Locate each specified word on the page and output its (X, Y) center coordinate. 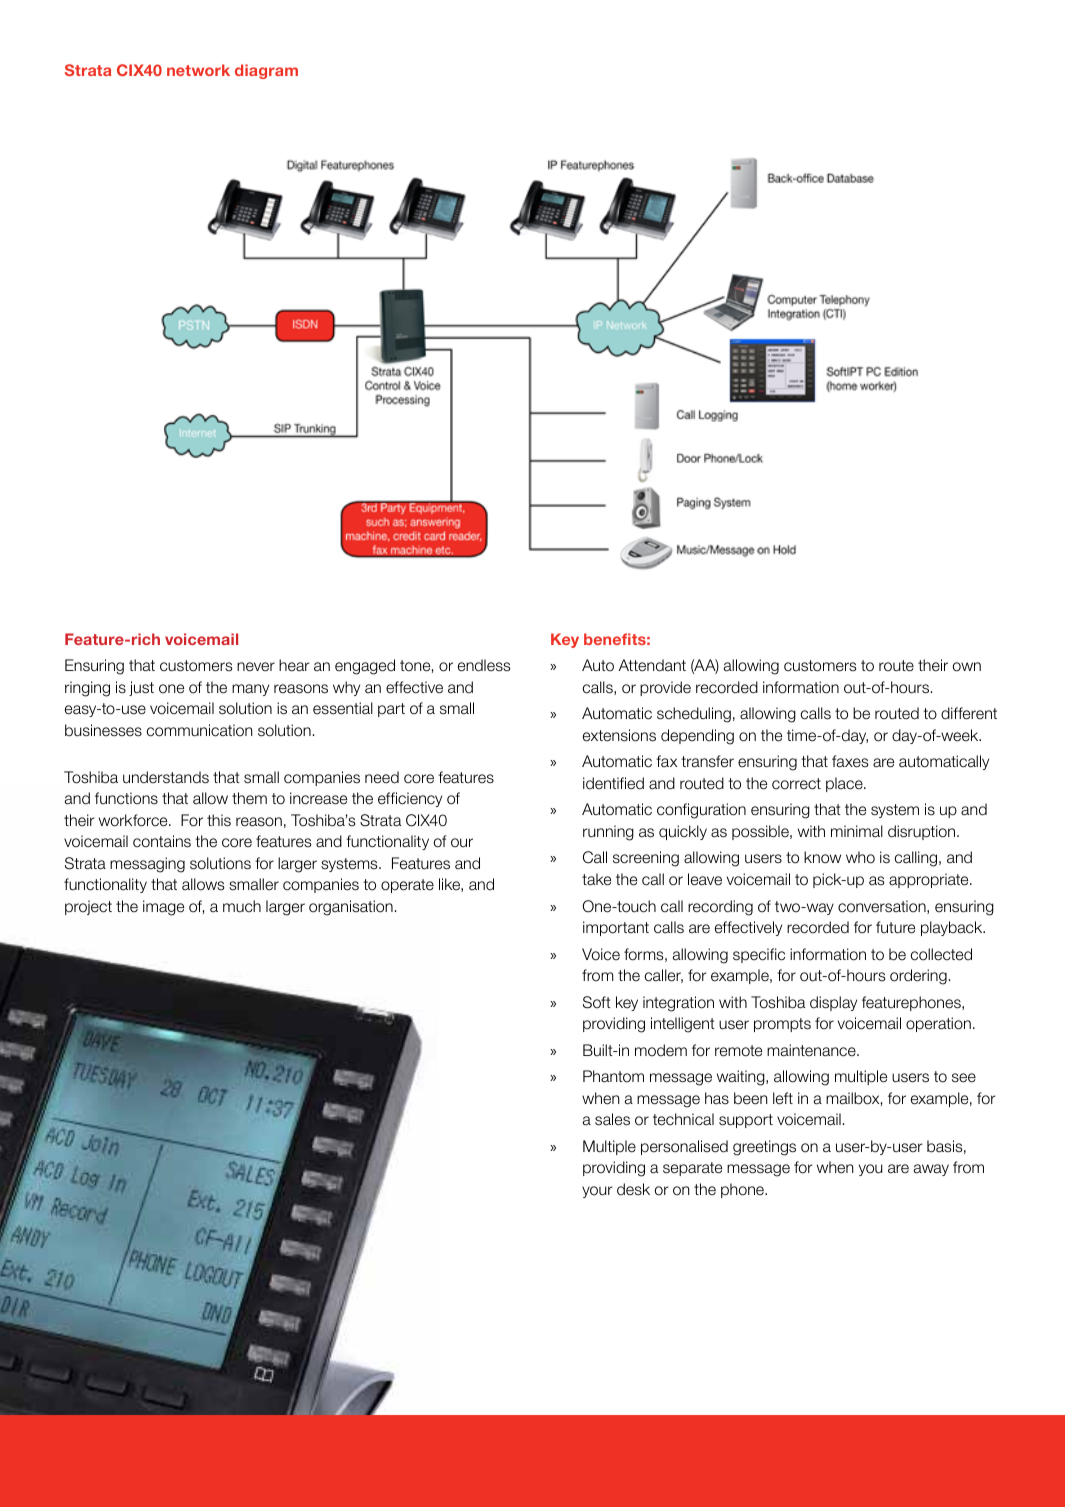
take (596, 879)
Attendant (652, 665)
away (931, 1170)
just (141, 688)
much (242, 906)
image (163, 908)
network (198, 70)
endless (484, 665)
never (256, 667)
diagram (266, 71)
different (969, 713)
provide (665, 688)
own (967, 667)
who (860, 857)
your (597, 1192)
